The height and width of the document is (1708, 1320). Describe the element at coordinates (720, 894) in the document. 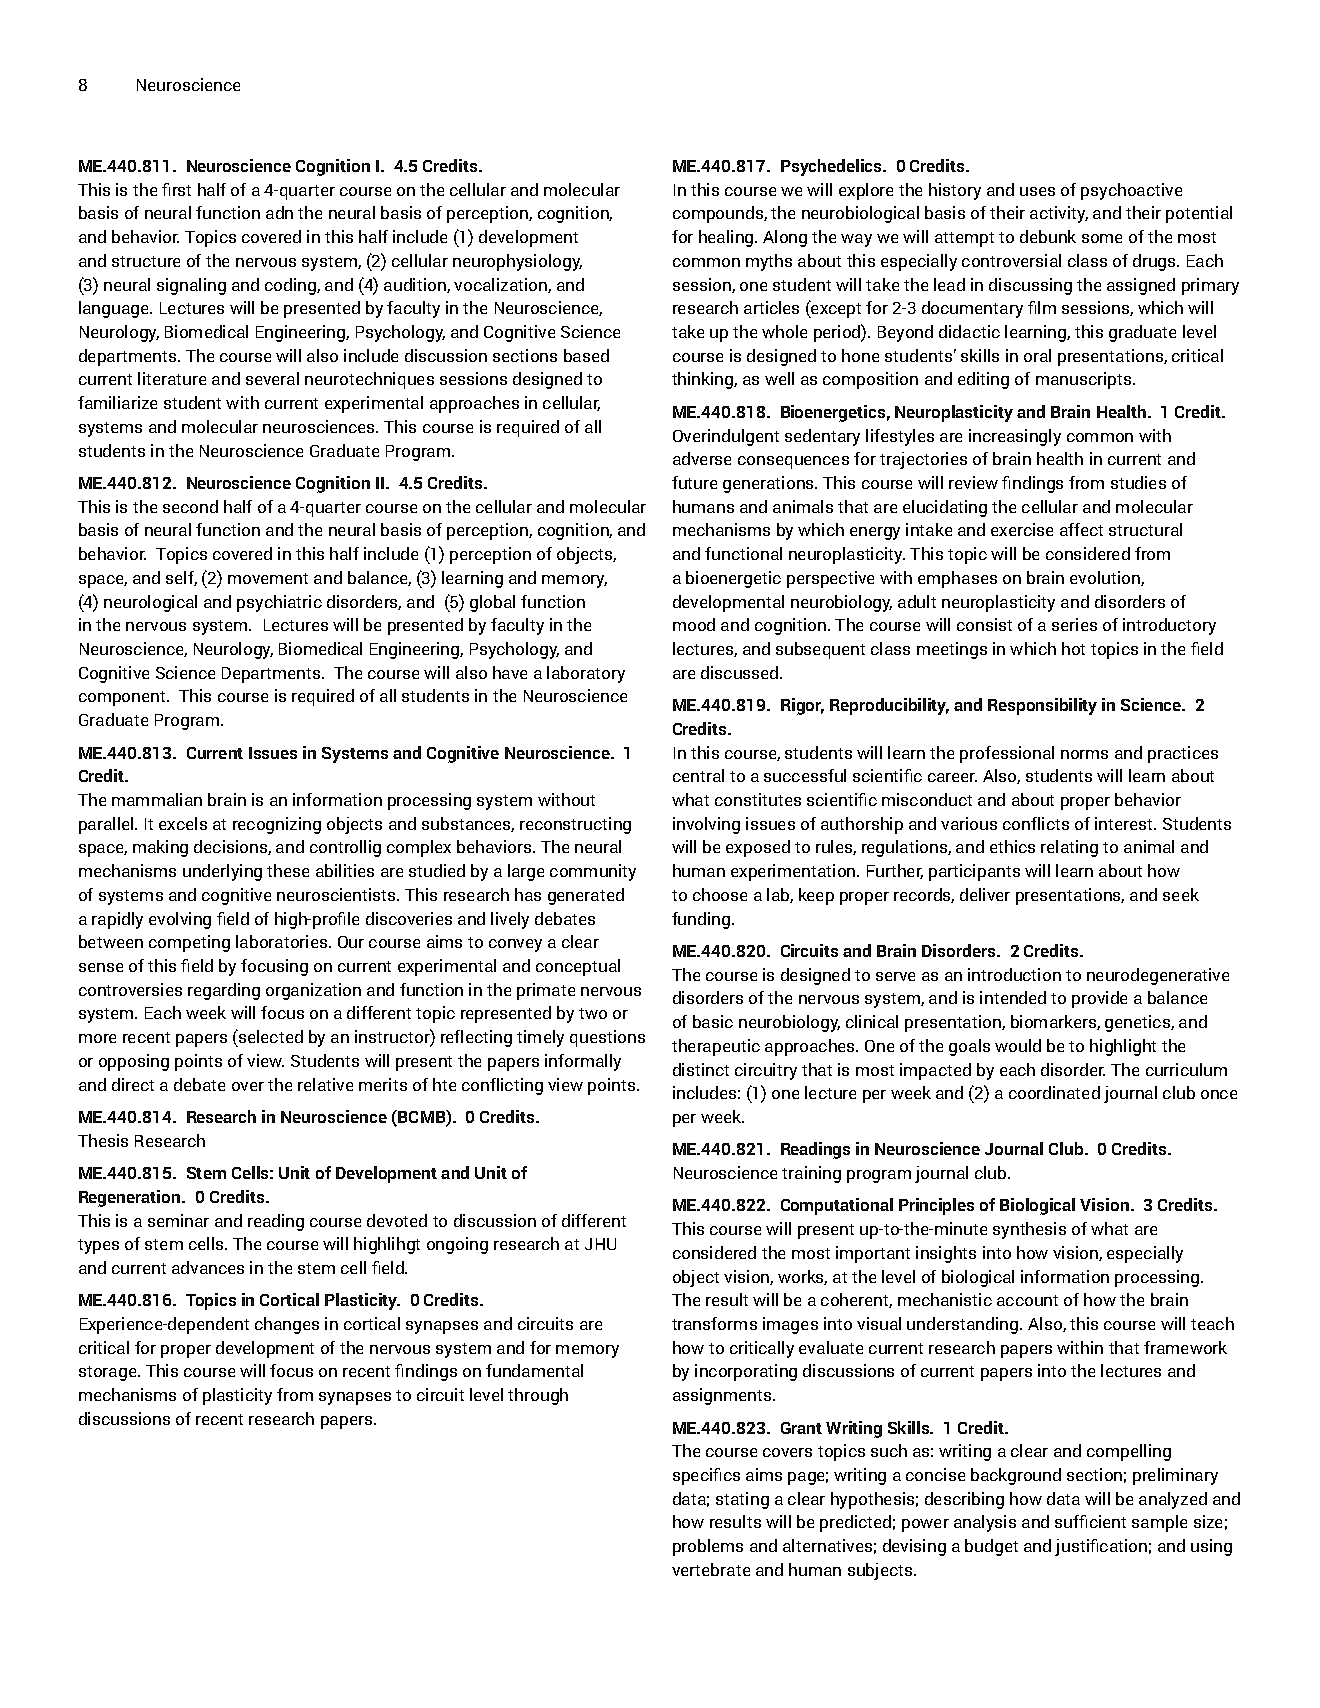

I see `choose` at that location.
